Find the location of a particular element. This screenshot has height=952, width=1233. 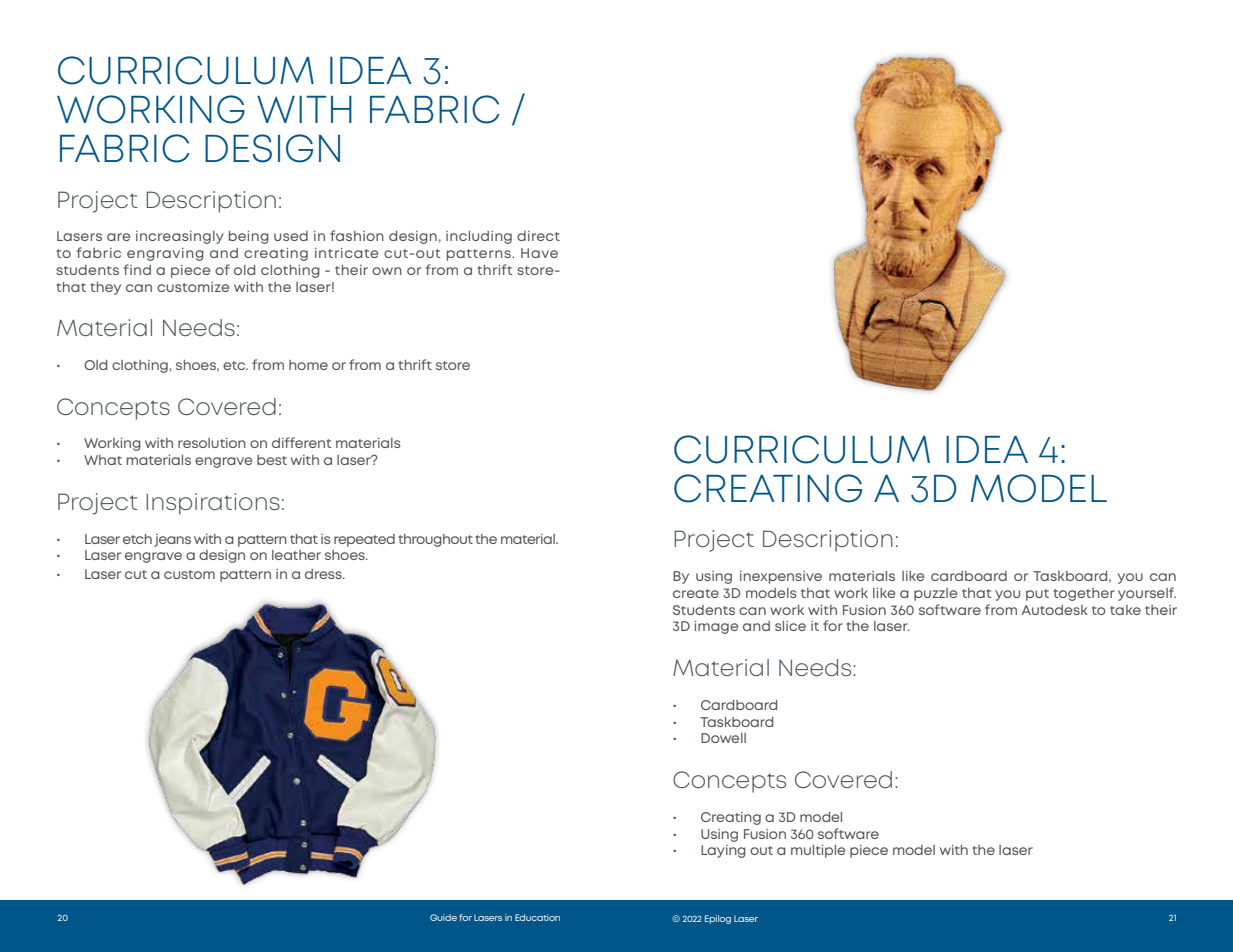

Guide is located at coordinates (443, 917).
